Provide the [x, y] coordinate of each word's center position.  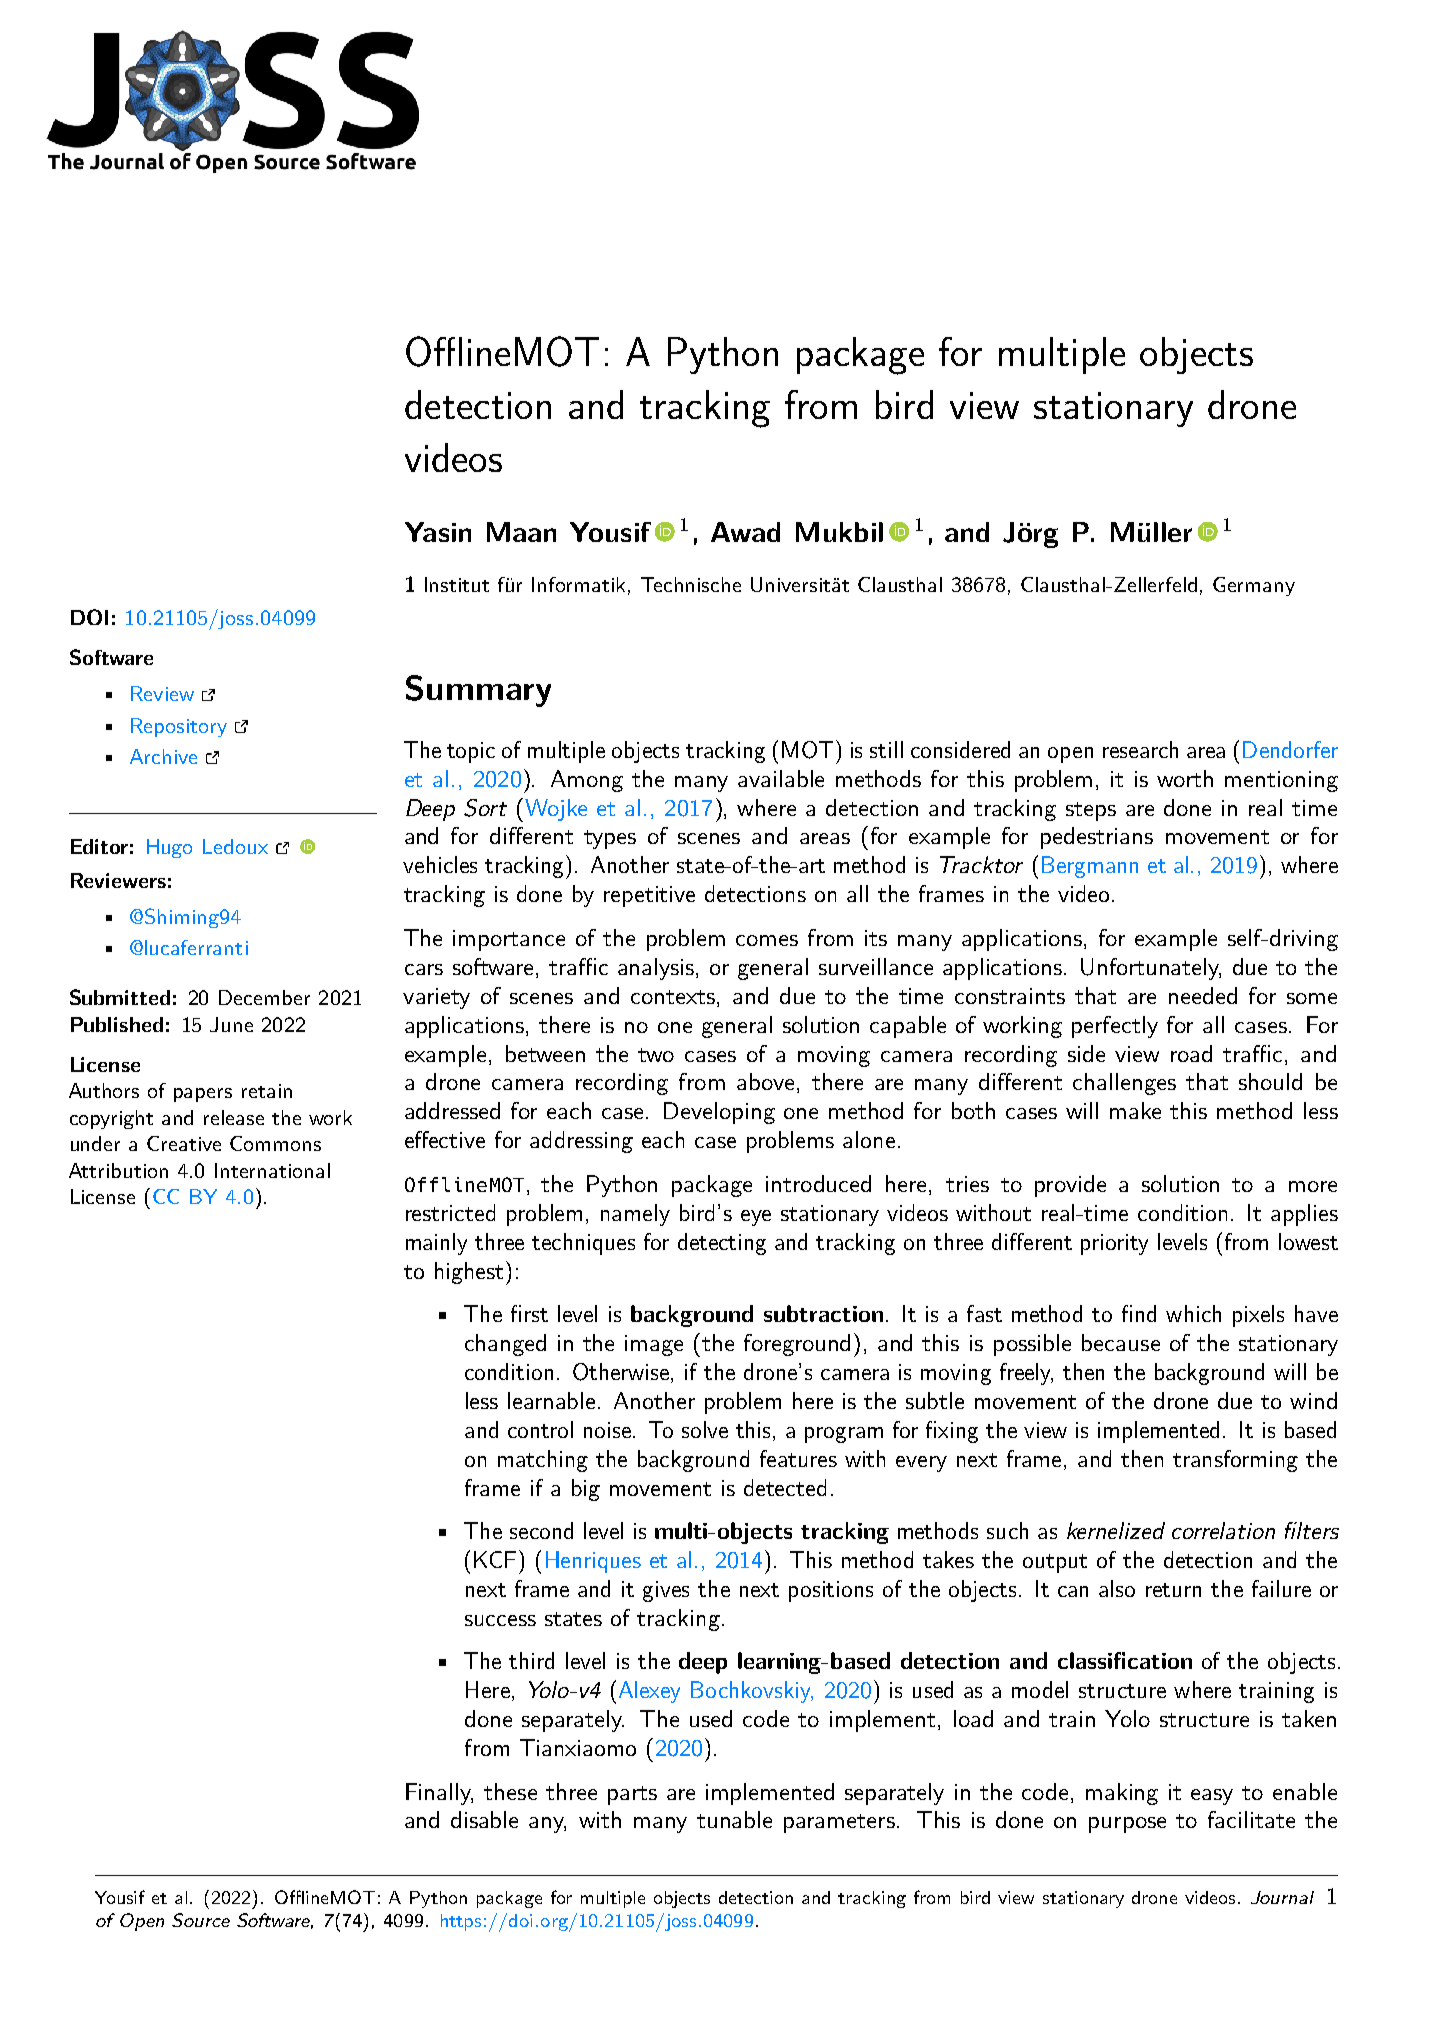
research [1140, 749]
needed [1203, 995]
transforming [1235, 1461]
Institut [457, 584]
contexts [674, 997]
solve [705, 1429]
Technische [691, 584]
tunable [734, 1819]
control [540, 1429]
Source [201, 1920]
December [264, 997]
